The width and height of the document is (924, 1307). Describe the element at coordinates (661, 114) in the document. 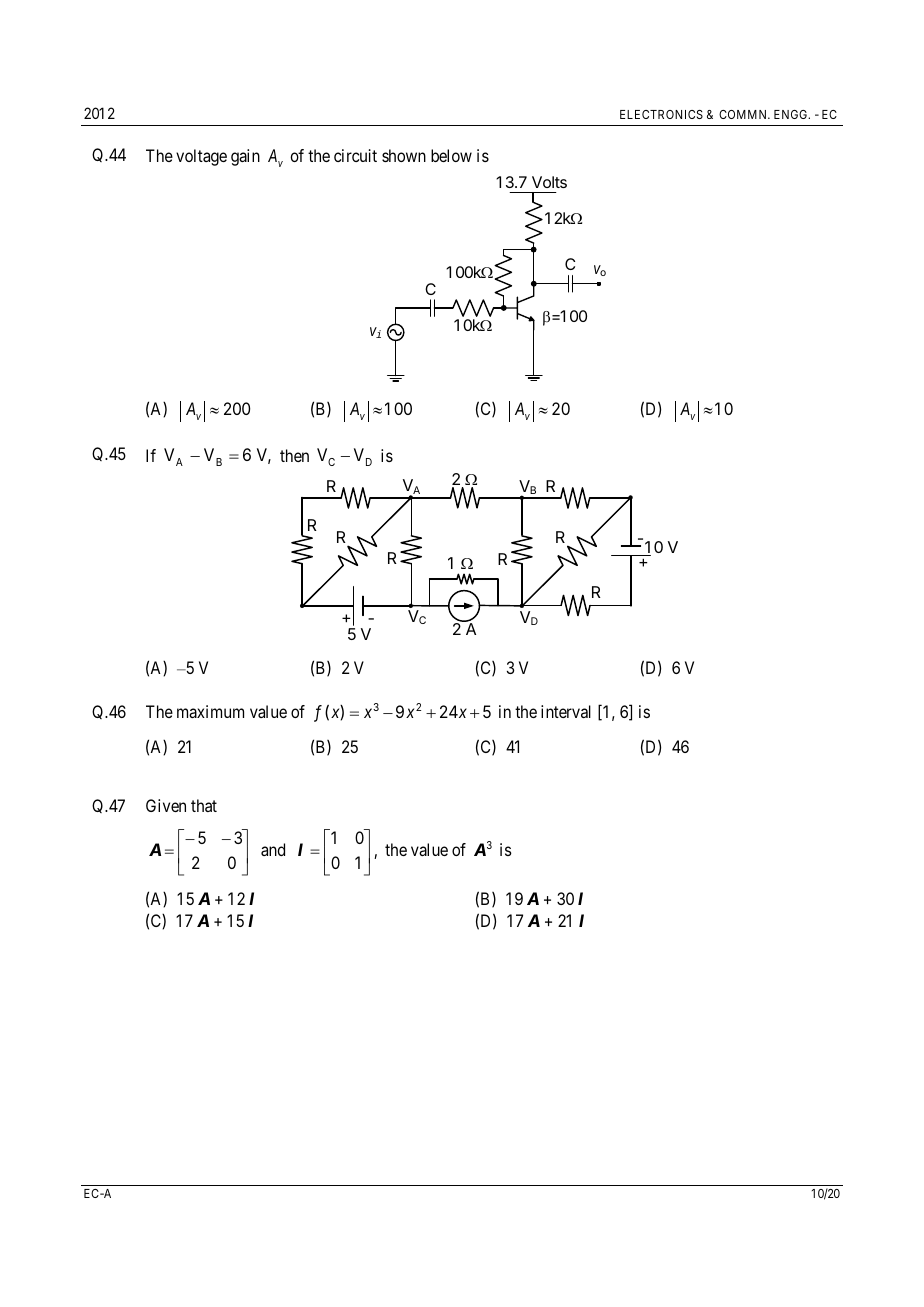

I see `ELECTRONICS` at that location.
